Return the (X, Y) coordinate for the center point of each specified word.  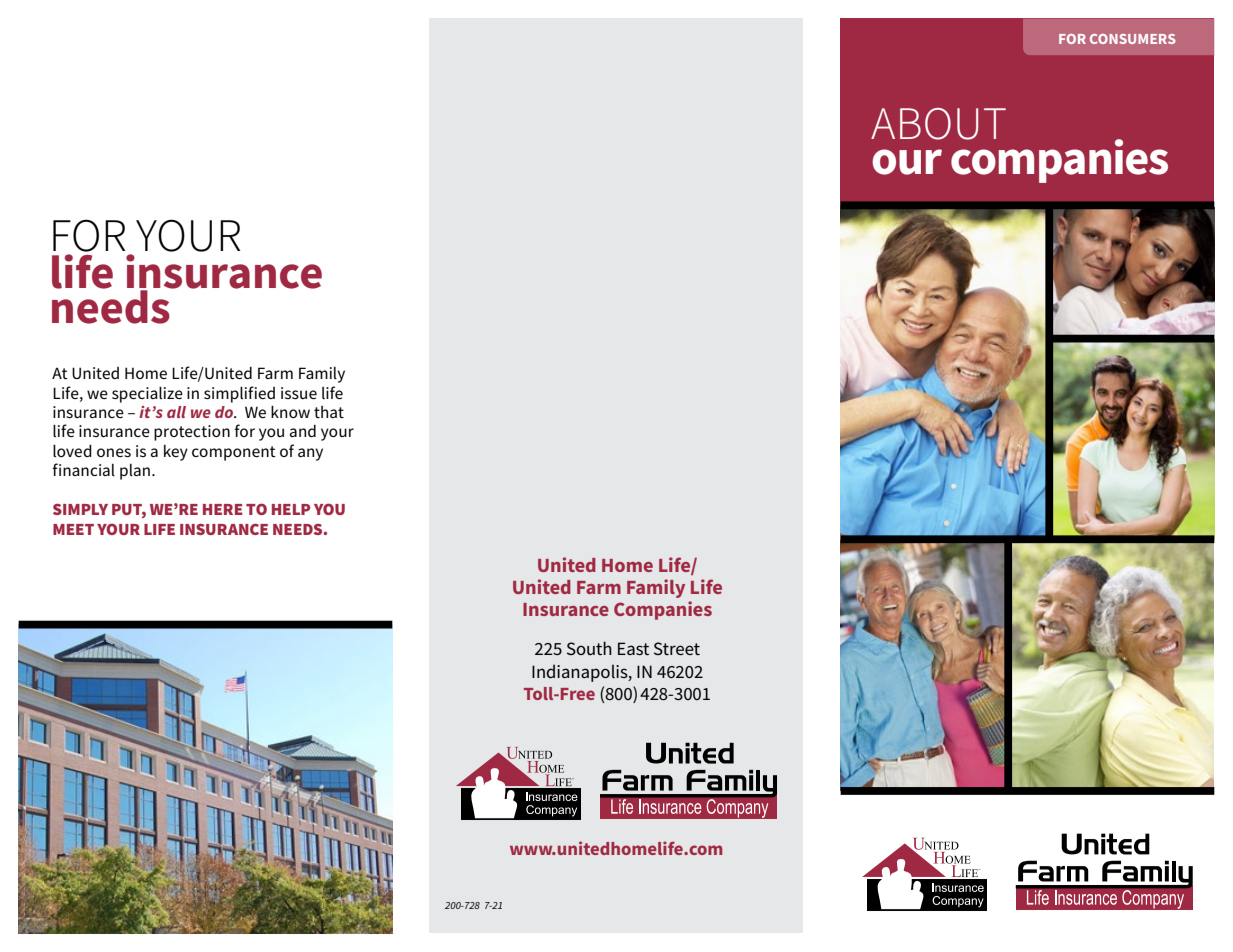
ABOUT (938, 124)
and (303, 431)
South (589, 648)
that (329, 412)
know (290, 412)
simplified (239, 394)
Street (677, 648)
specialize (147, 395)
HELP (291, 509)
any (310, 454)
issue (299, 393)
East (633, 648)
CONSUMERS (1133, 39)
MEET (73, 529)
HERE (223, 509)
